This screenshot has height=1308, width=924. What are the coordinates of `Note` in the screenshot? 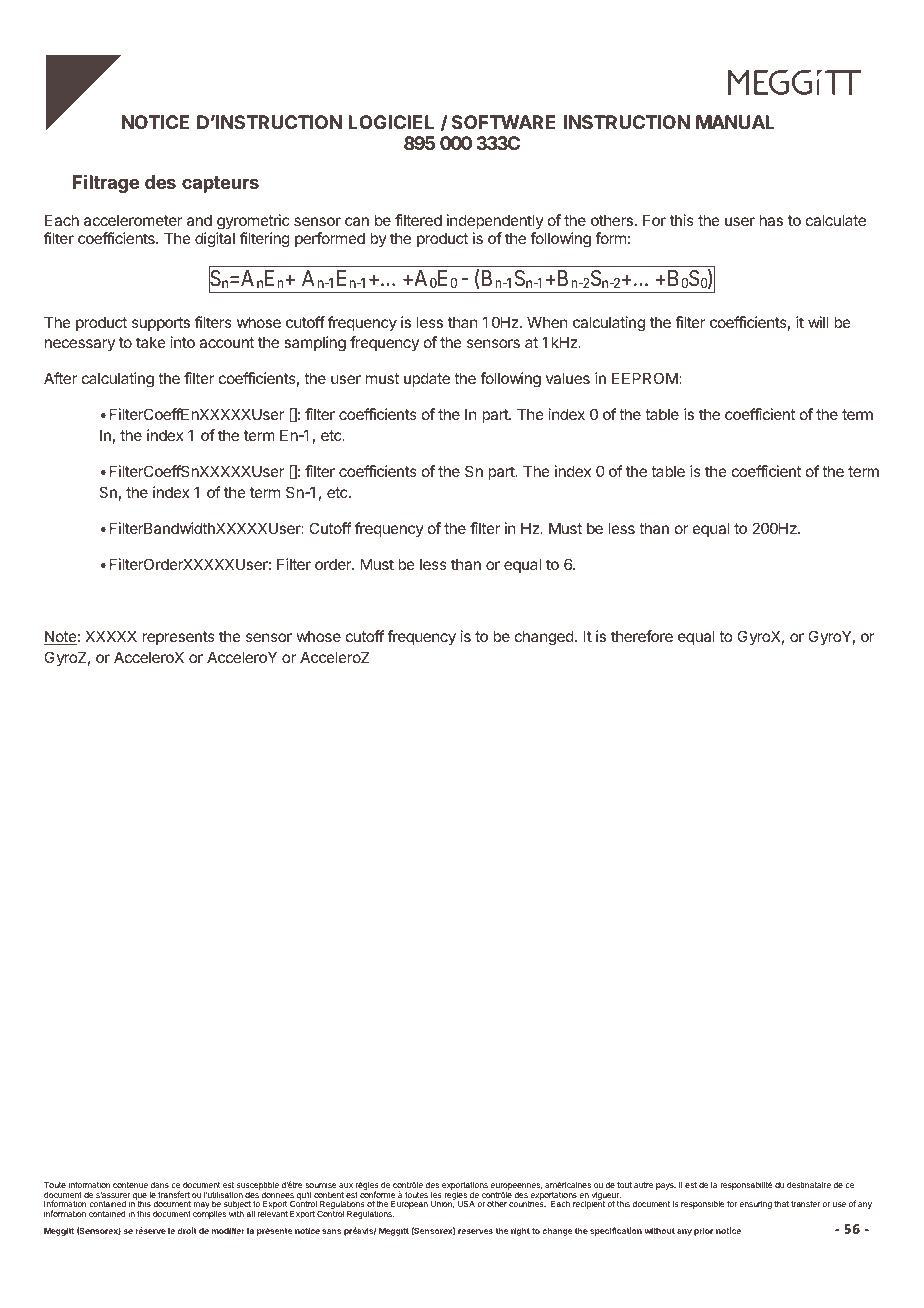 It's located at (60, 637).
